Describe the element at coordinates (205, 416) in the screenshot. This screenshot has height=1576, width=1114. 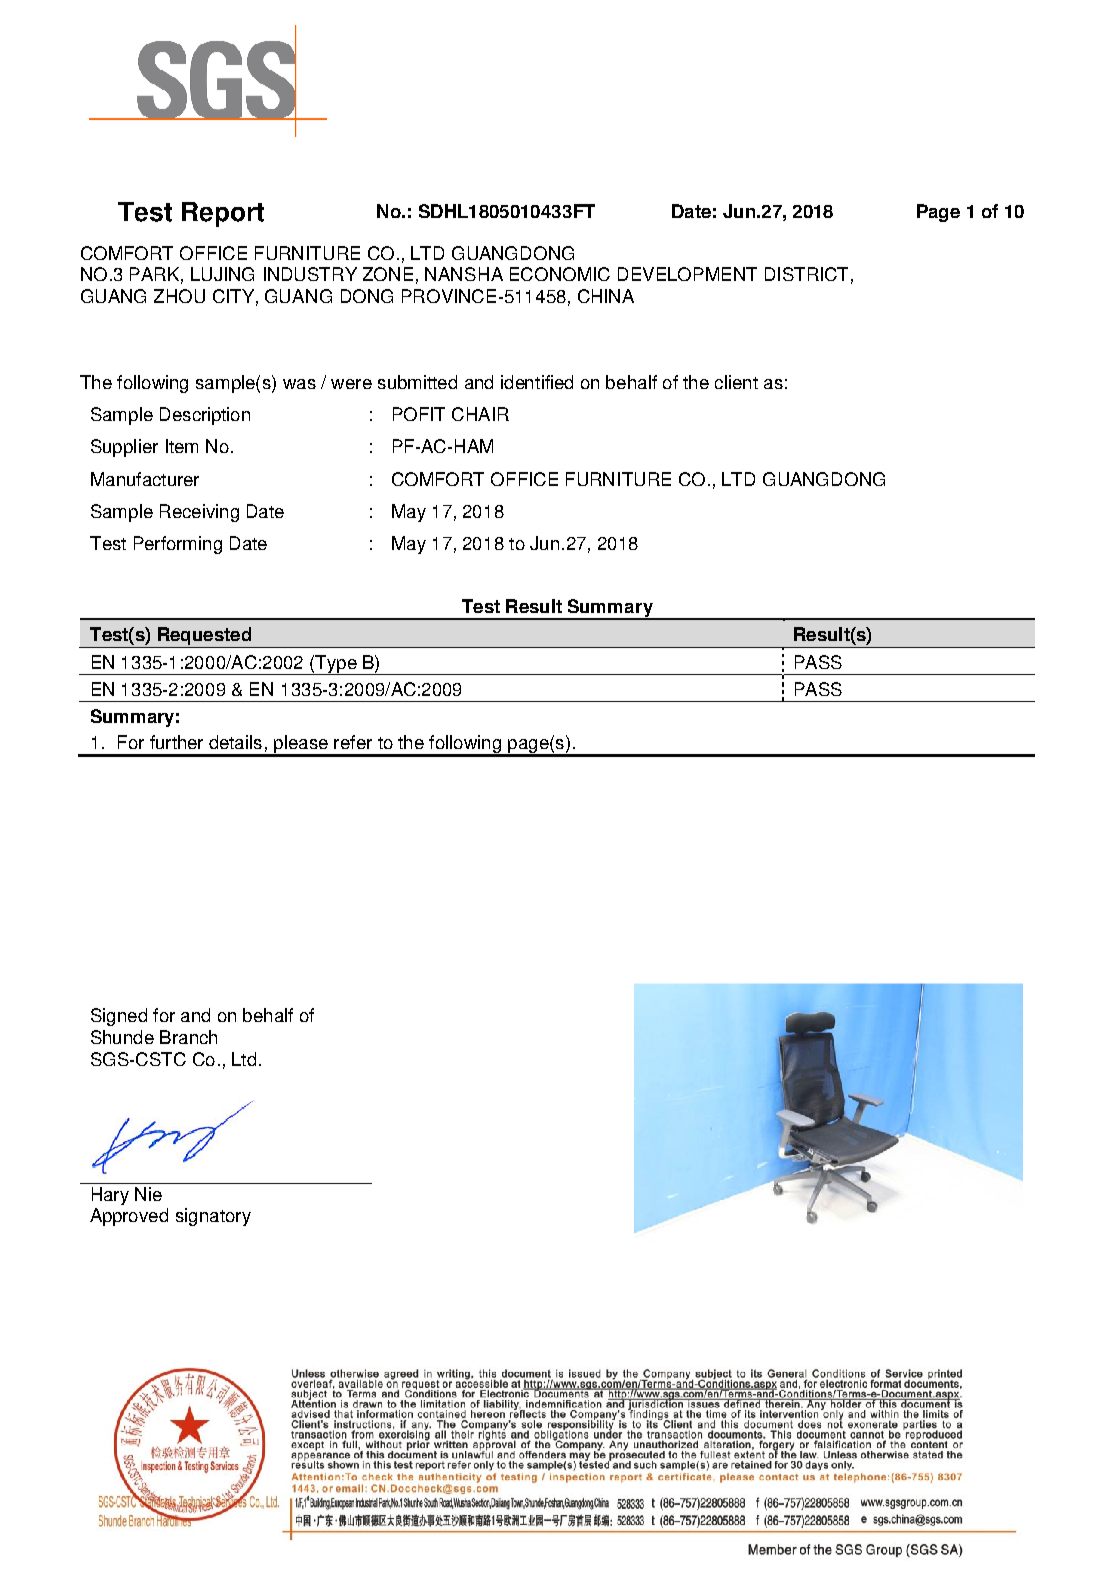
I see `Description` at that location.
